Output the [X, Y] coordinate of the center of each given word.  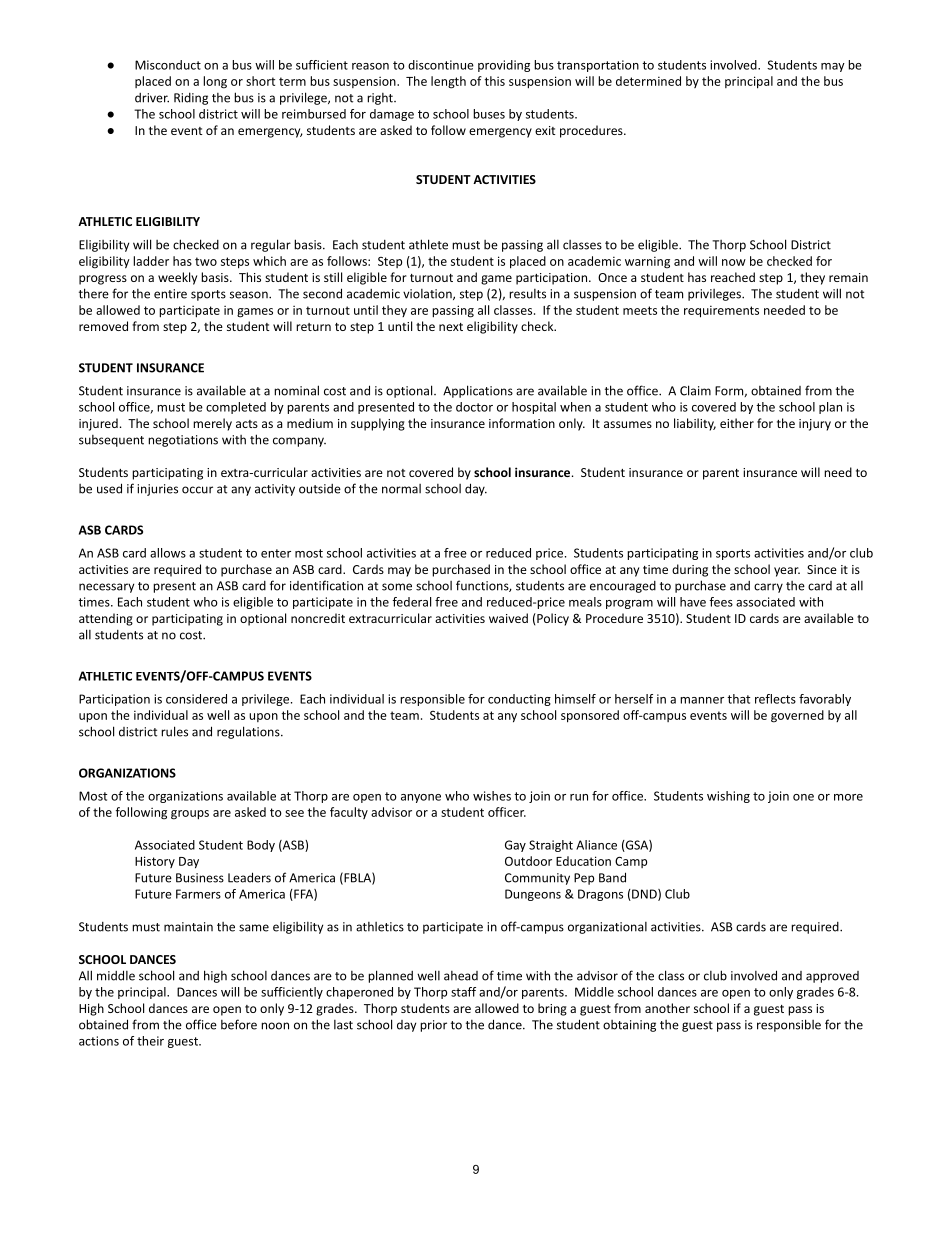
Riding [191, 99]
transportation [598, 66]
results [527, 294]
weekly [177, 278]
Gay [515, 846]
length [448, 82]
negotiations [183, 441]
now [734, 262]
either [737, 423]
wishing [728, 797]
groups [190, 815]
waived [508, 618]
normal [401, 489]
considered [196, 699]
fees [721, 602]
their [150, 1041]
